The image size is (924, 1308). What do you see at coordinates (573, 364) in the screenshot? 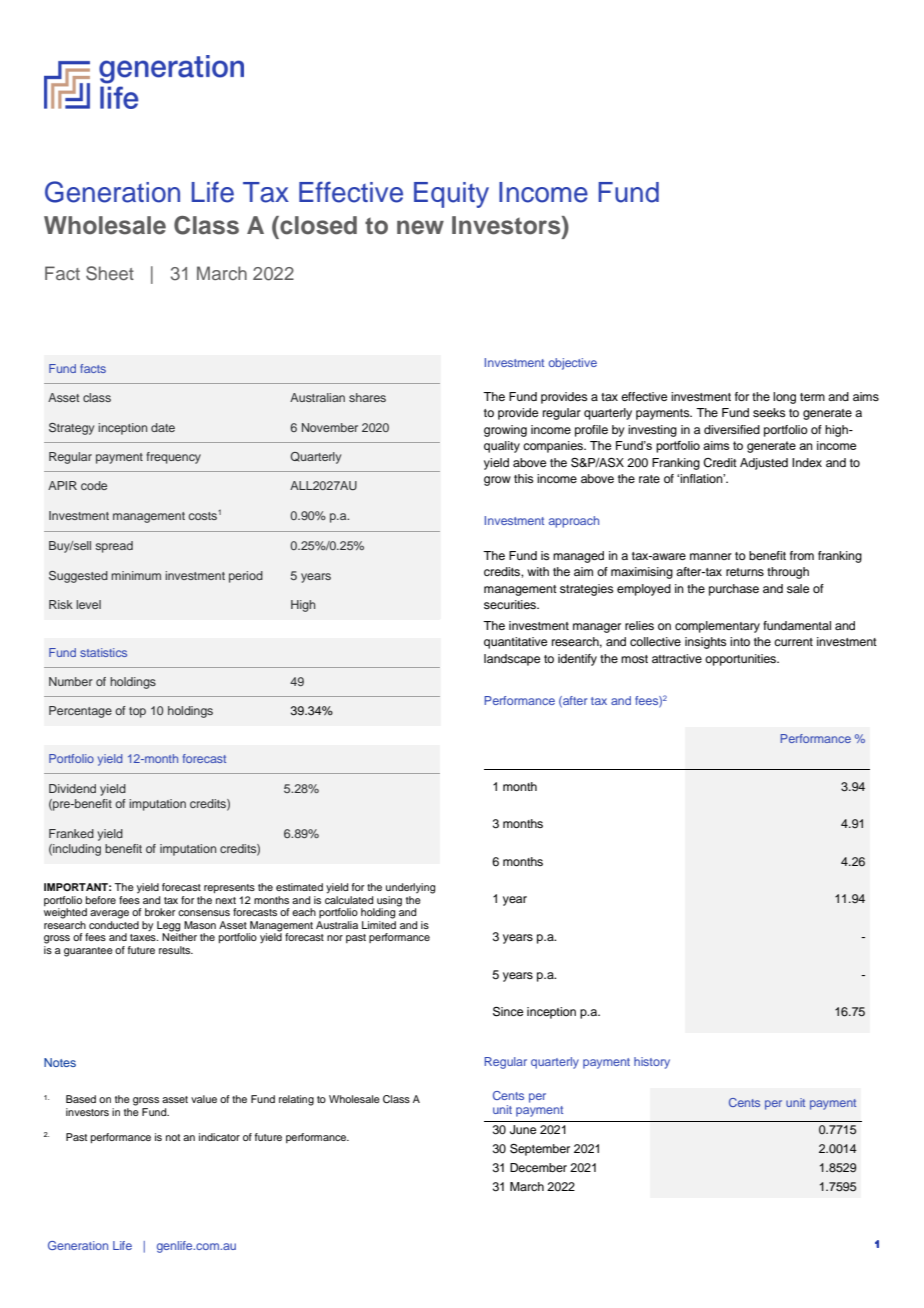
I see `objective` at bounding box center [573, 364].
